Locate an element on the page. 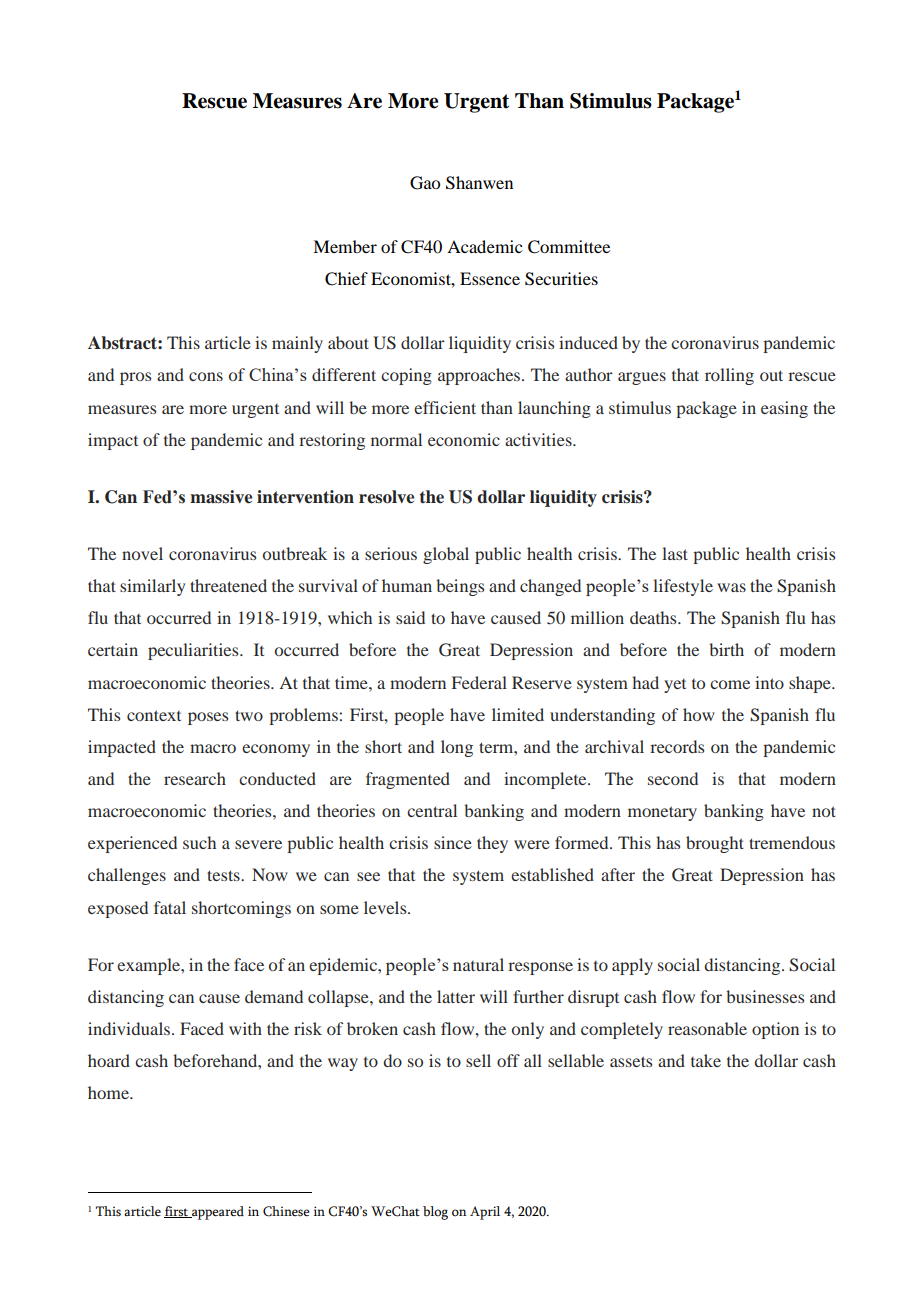  poses is located at coordinates (208, 718).
